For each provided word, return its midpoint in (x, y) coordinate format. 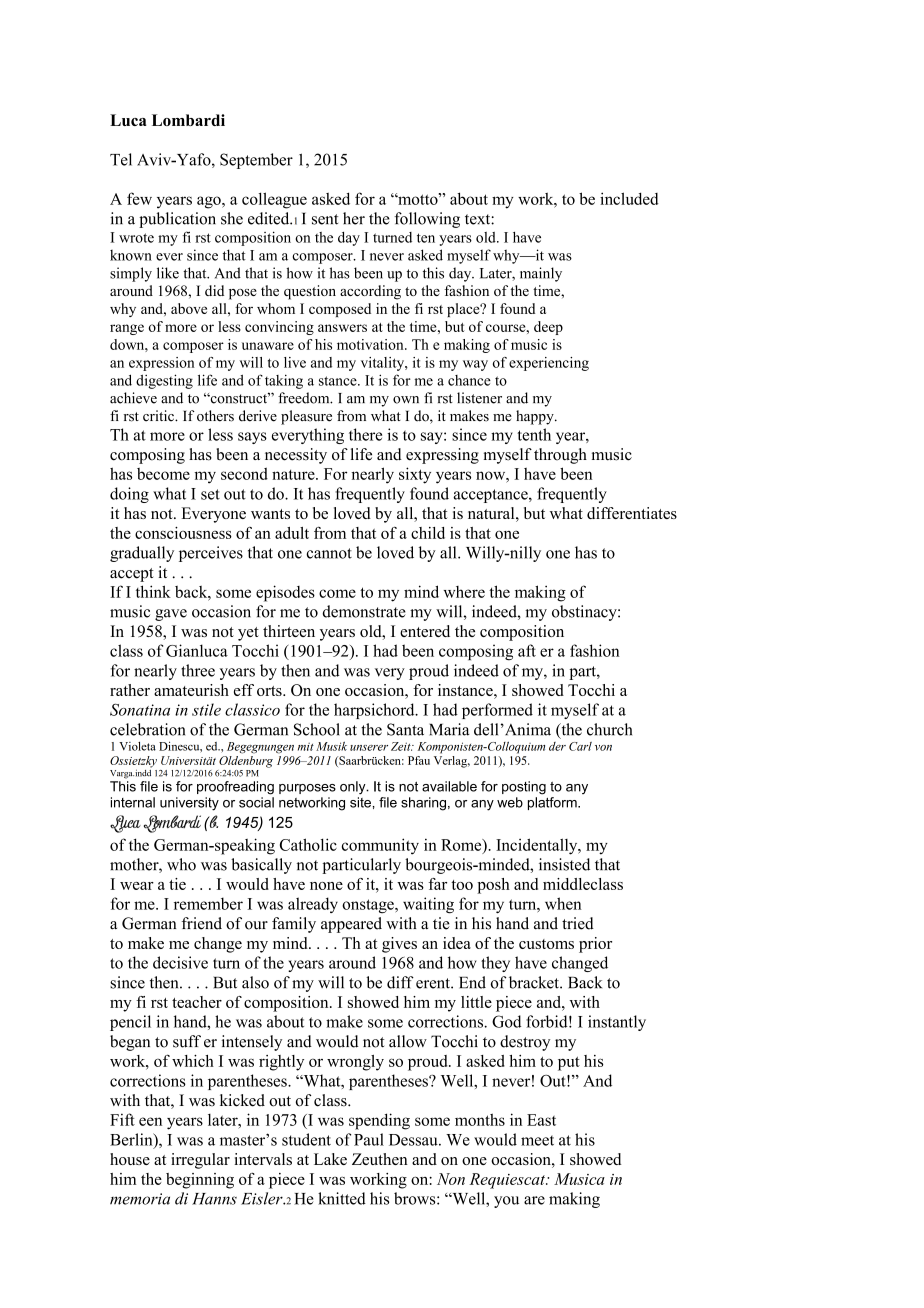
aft (527, 650)
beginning (200, 1181)
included (629, 198)
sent (325, 219)
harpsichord (375, 711)
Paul (369, 1139)
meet (537, 1140)
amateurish (191, 690)
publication (177, 220)
